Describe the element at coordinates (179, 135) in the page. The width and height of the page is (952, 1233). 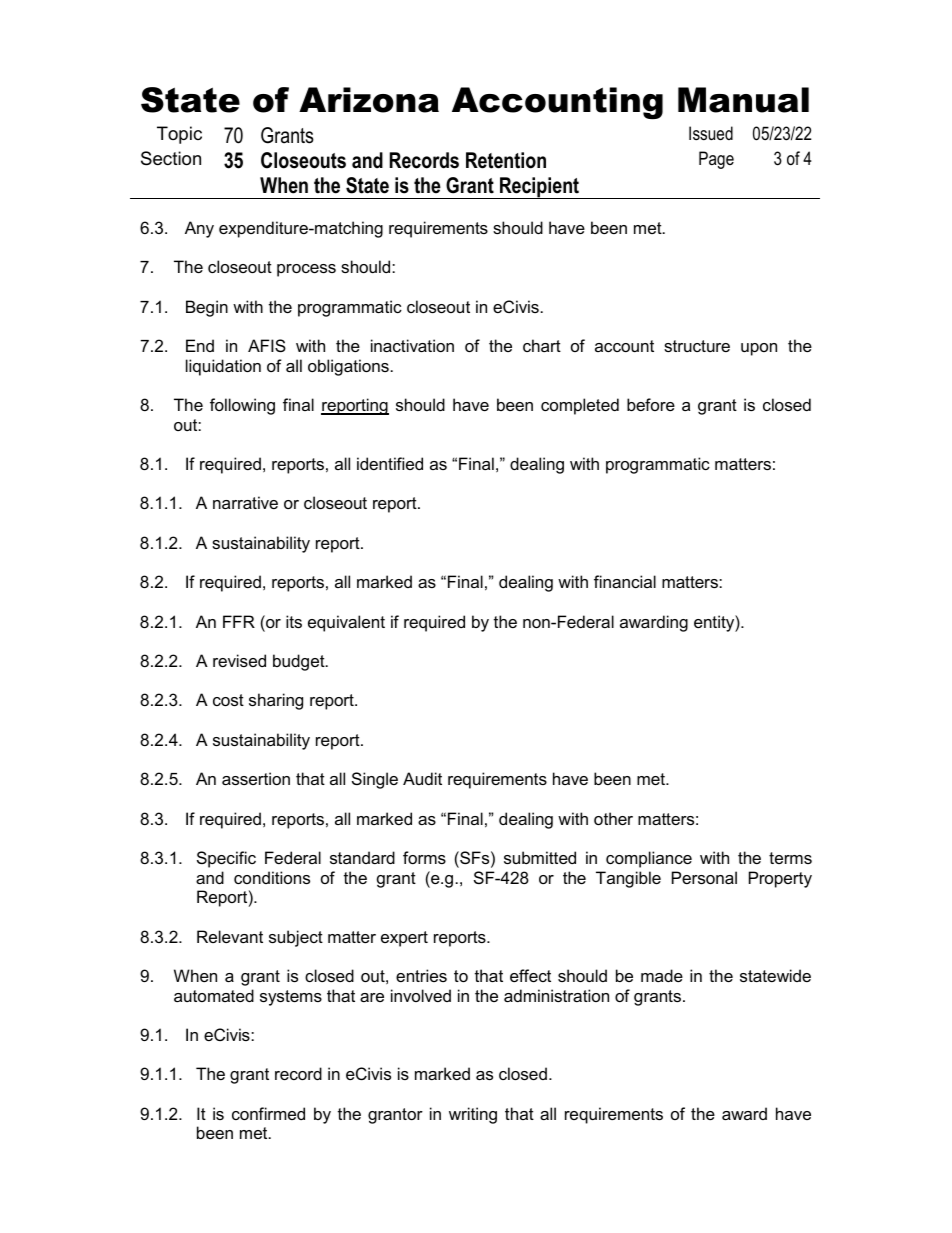
I see `Topic` at that location.
